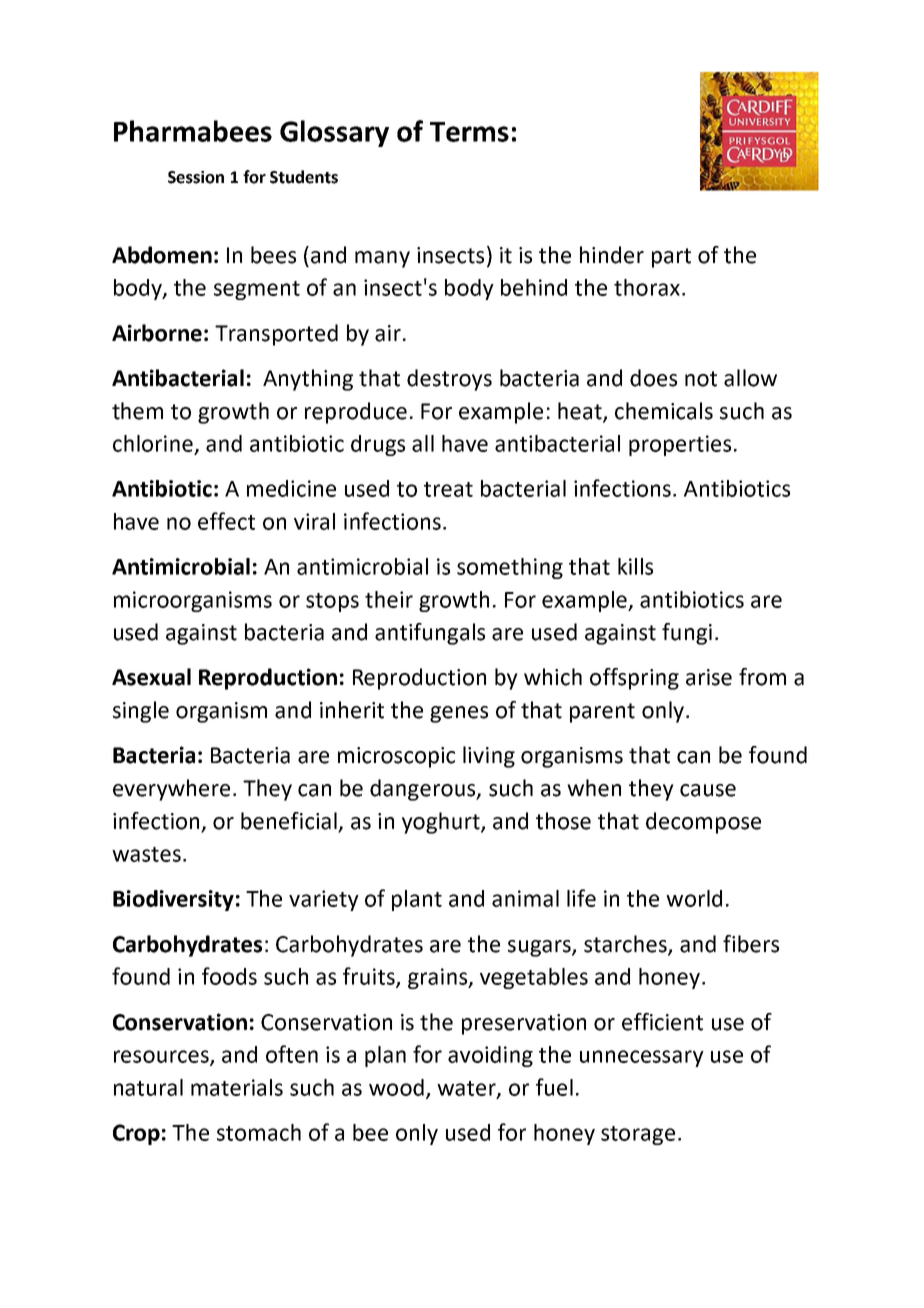 The height and width of the document is (1308, 924). I want to click on yoghurt, so click(442, 823).
